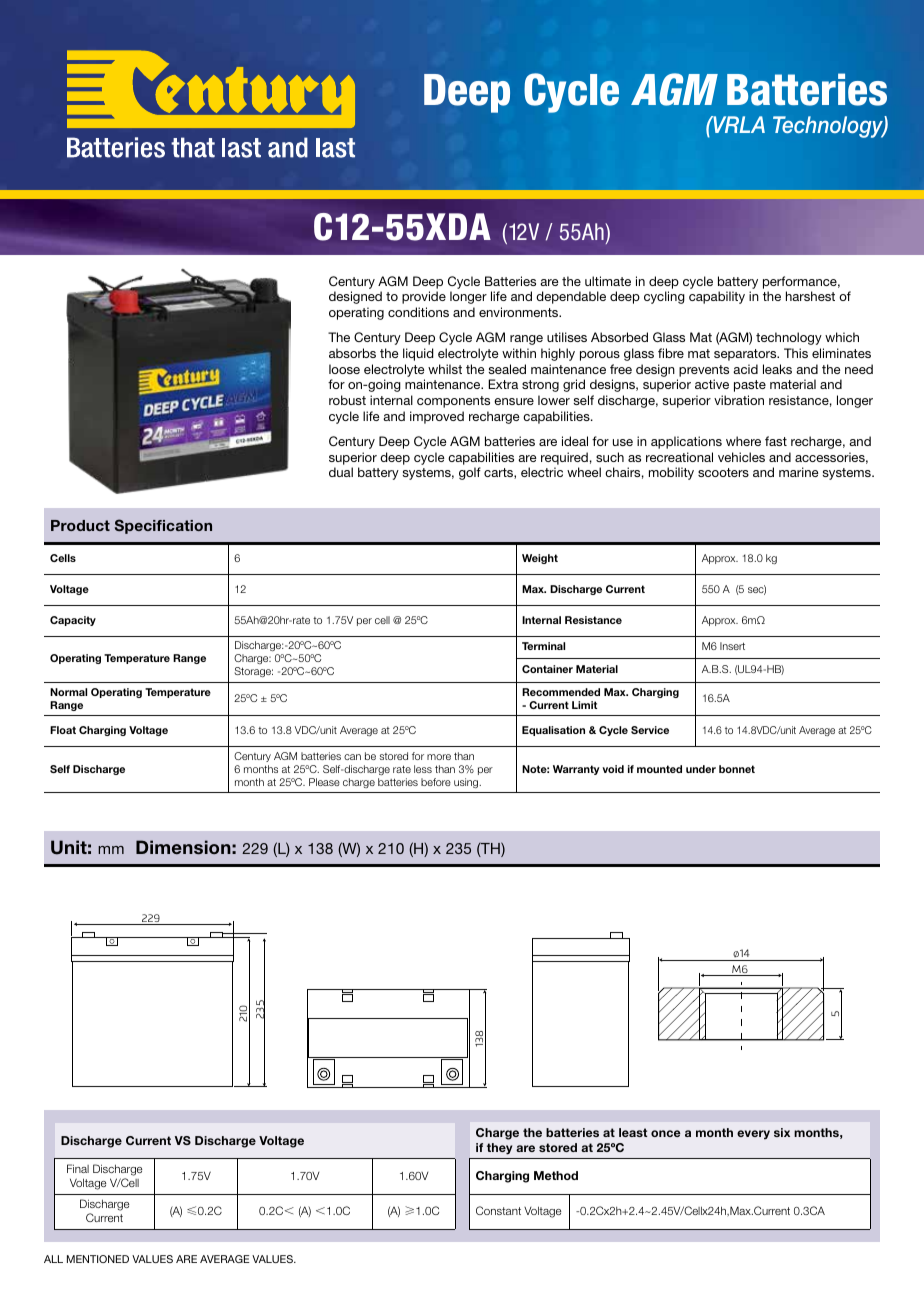 Image resolution: width=924 pixels, height=1308 pixels. What do you see at coordinates (738, 124) in the screenshot?
I see `VRLA` at bounding box center [738, 124].
